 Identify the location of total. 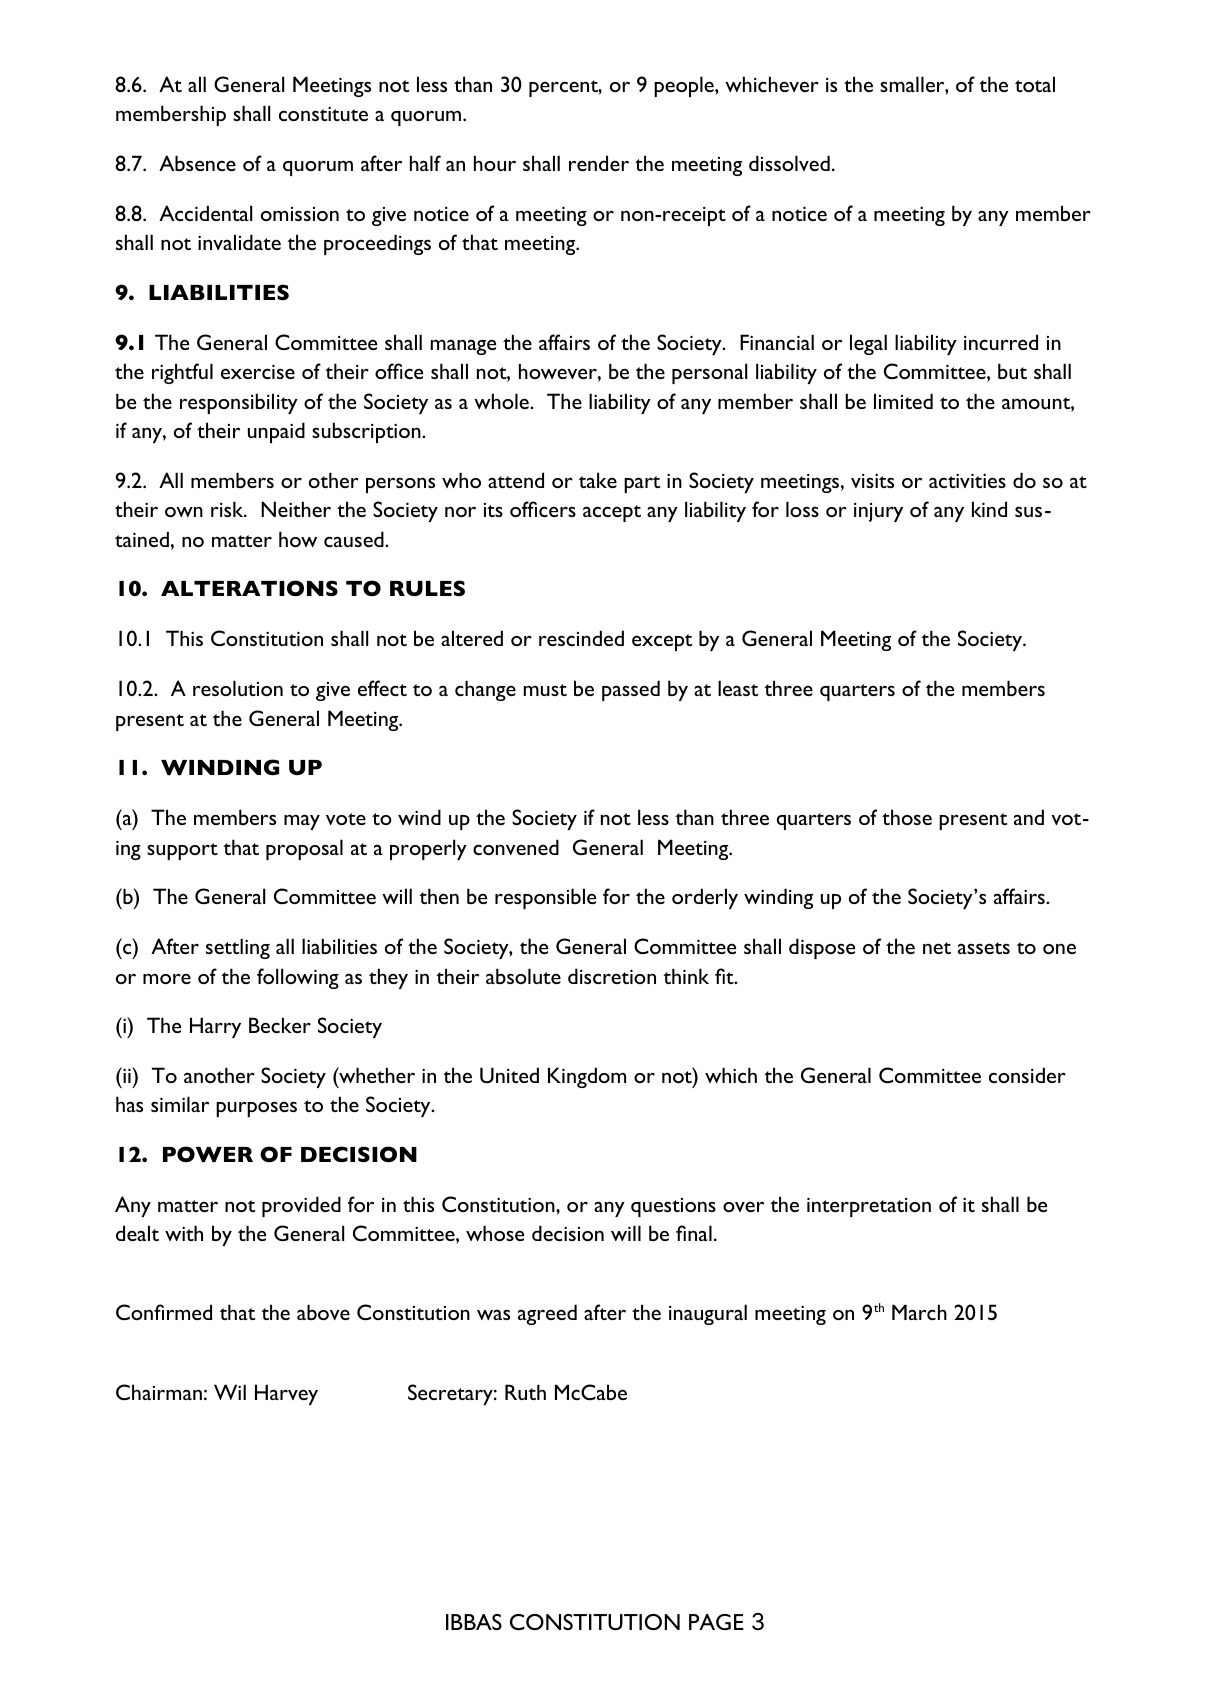
(1035, 84).
